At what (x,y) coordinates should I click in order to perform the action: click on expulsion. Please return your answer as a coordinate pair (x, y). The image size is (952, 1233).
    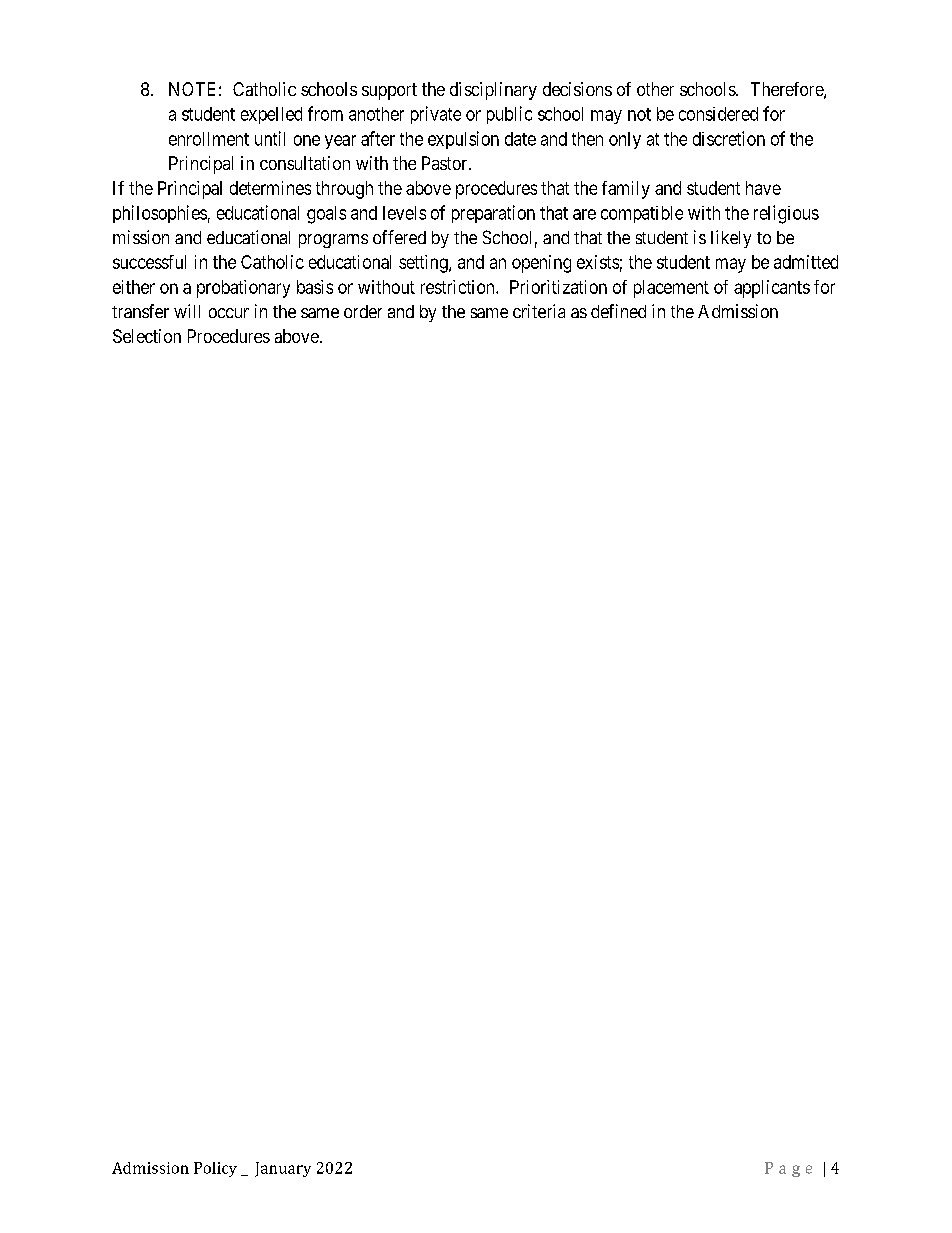
    Looking at the image, I should click on (463, 140).
